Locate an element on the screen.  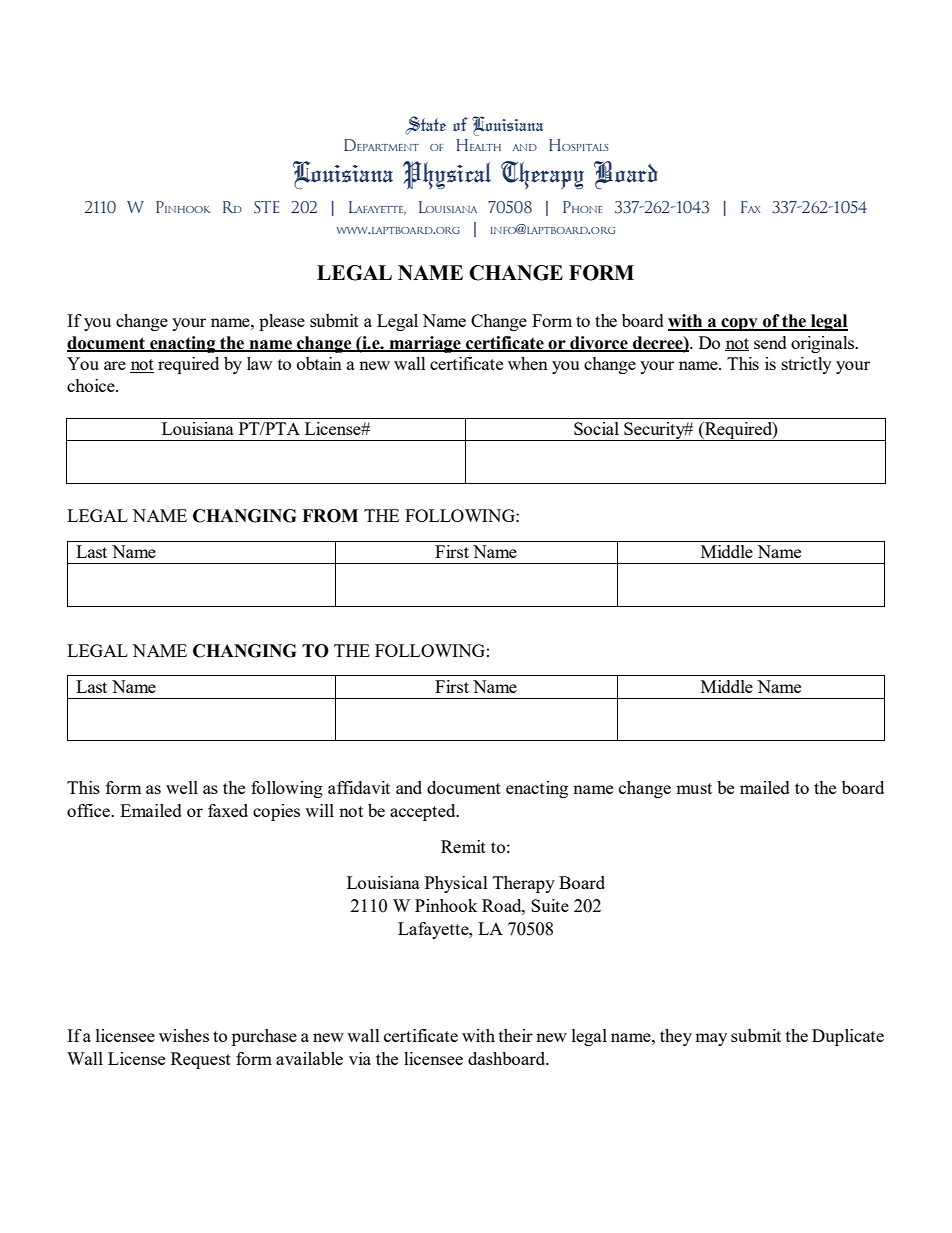
must is located at coordinates (694, 788).
